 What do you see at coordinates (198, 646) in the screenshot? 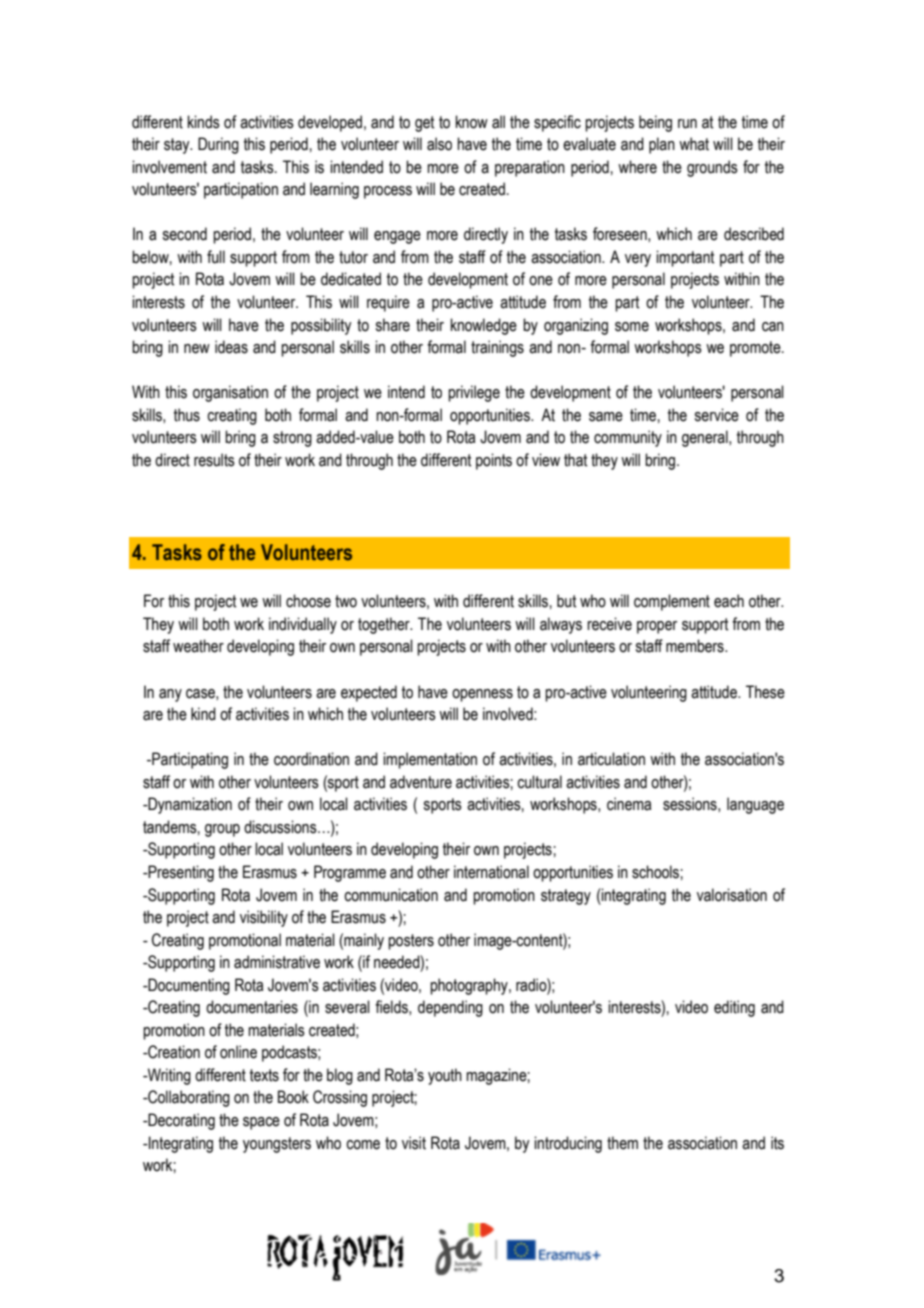
I see `weather` at bounding box center [198, 646].
